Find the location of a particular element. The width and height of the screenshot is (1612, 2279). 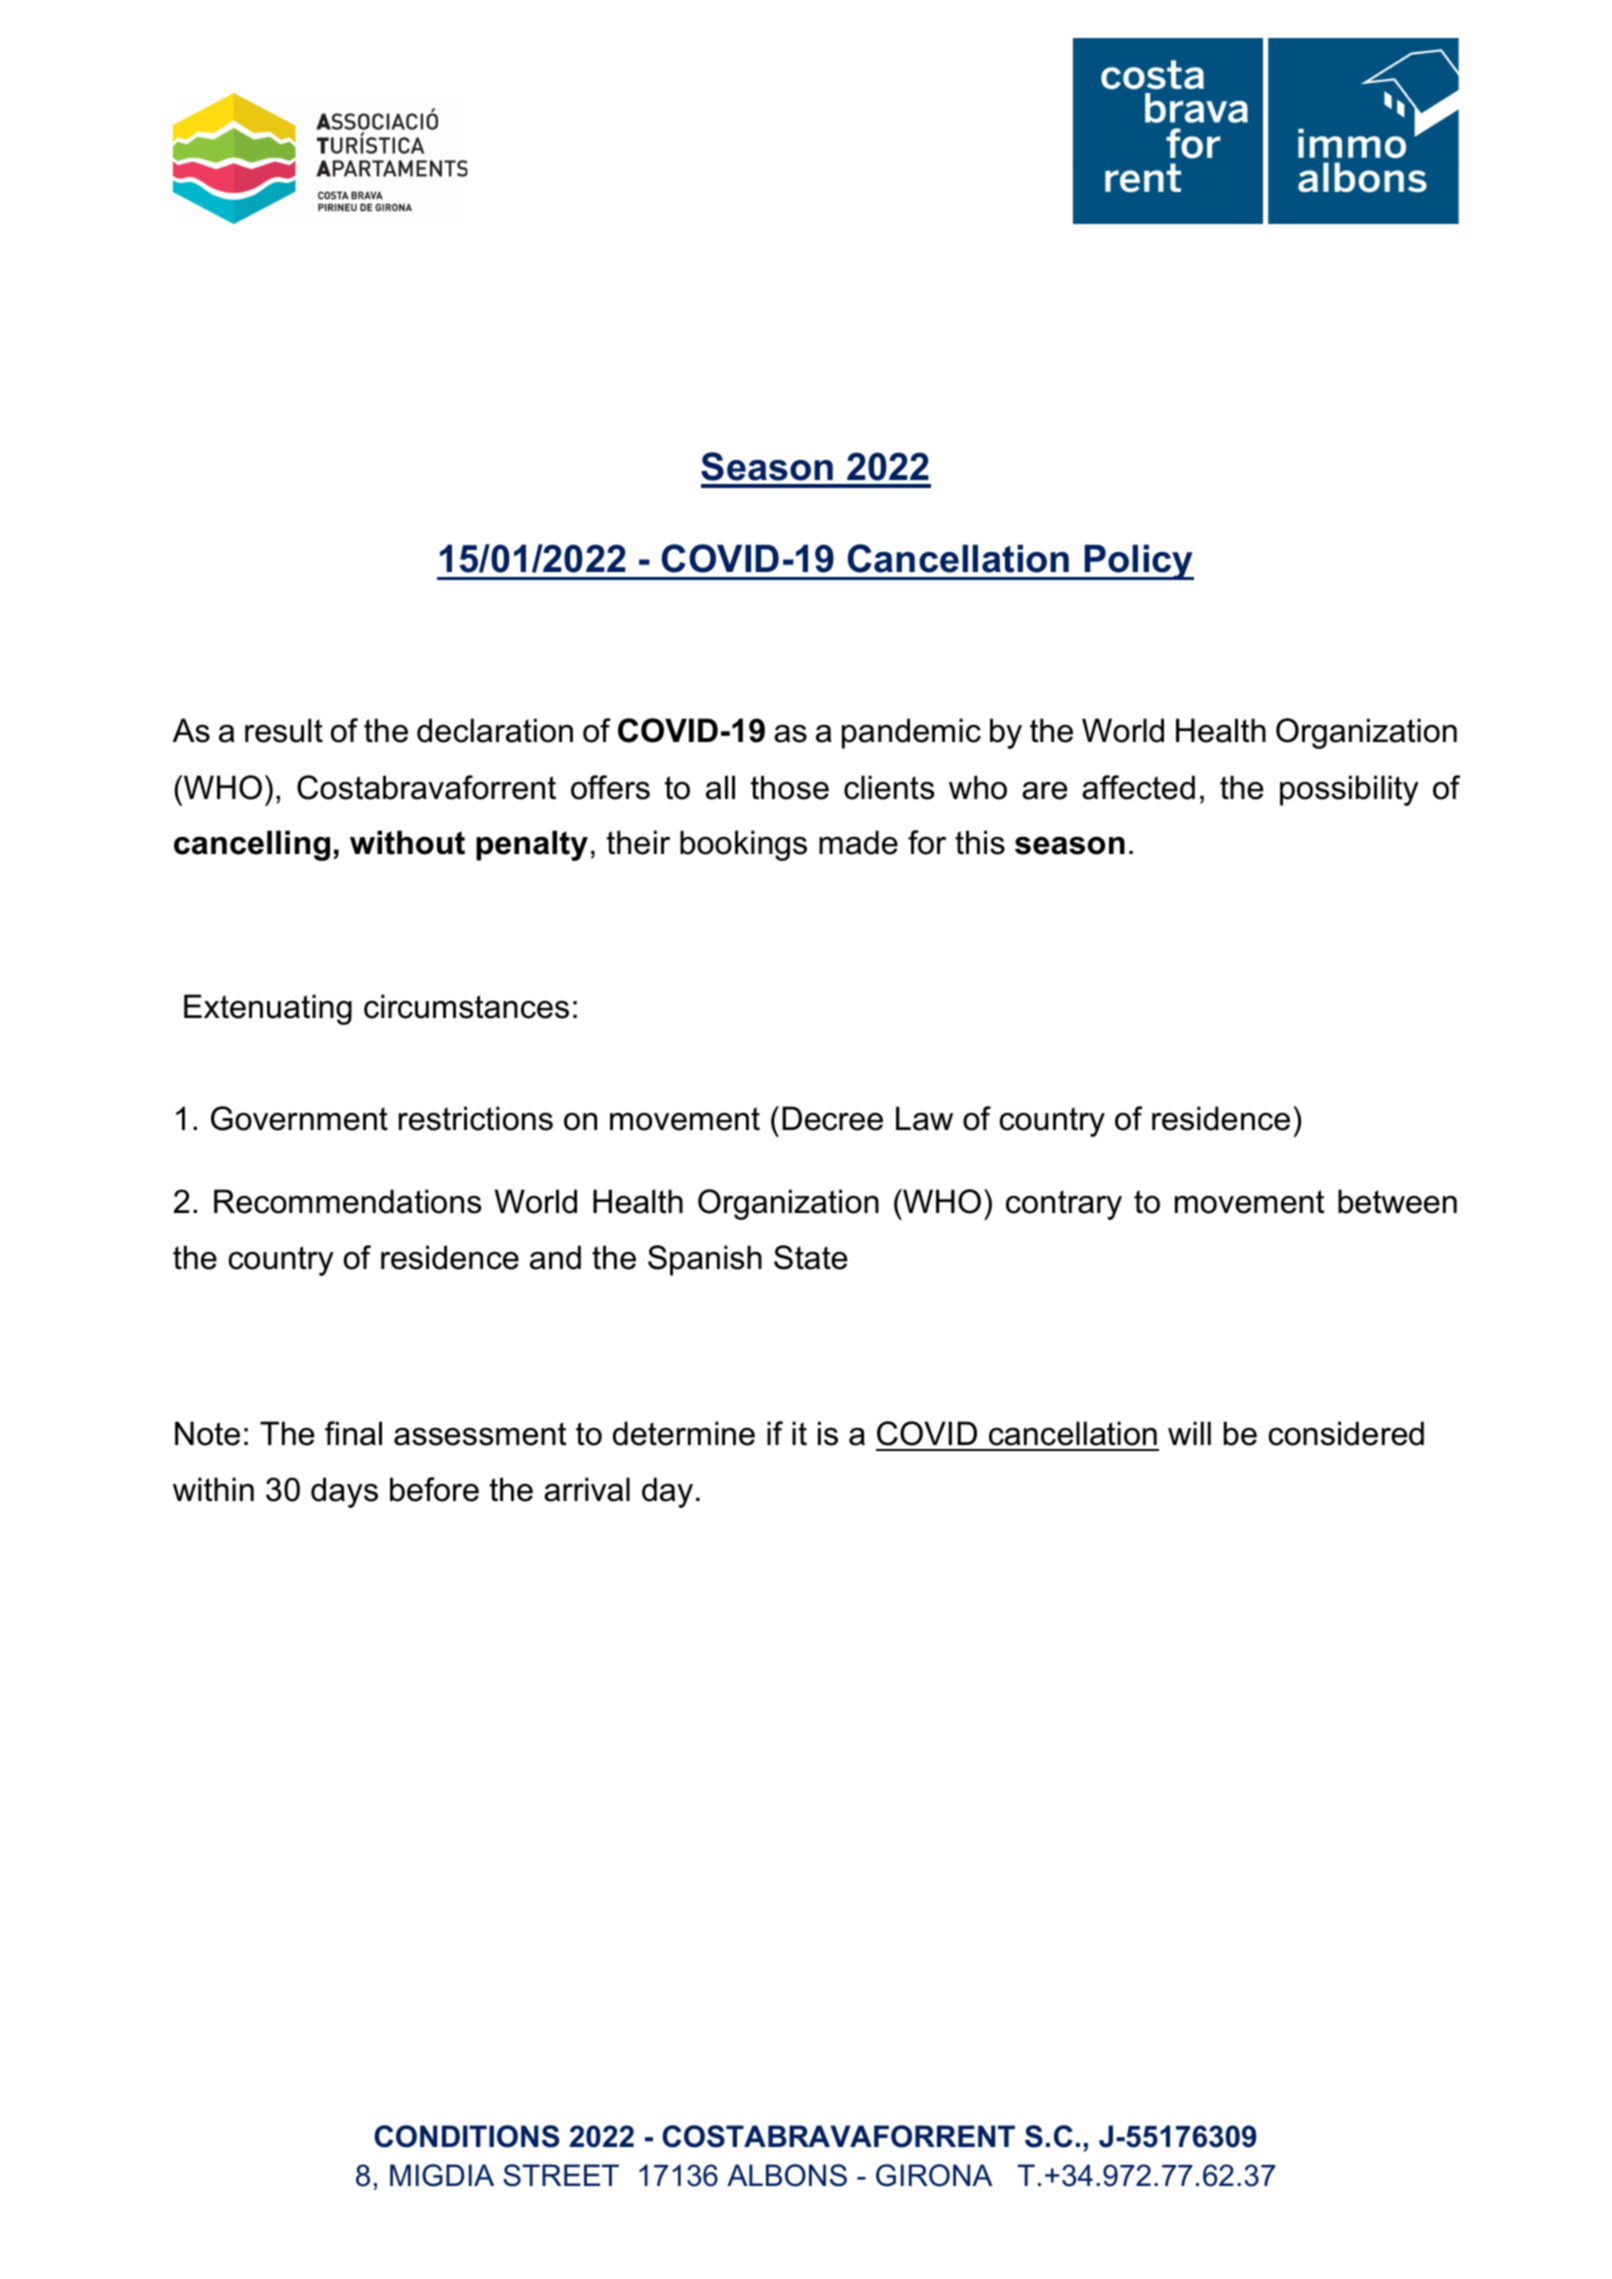

CONDITIONS is located at coordinates (466, 2136).
